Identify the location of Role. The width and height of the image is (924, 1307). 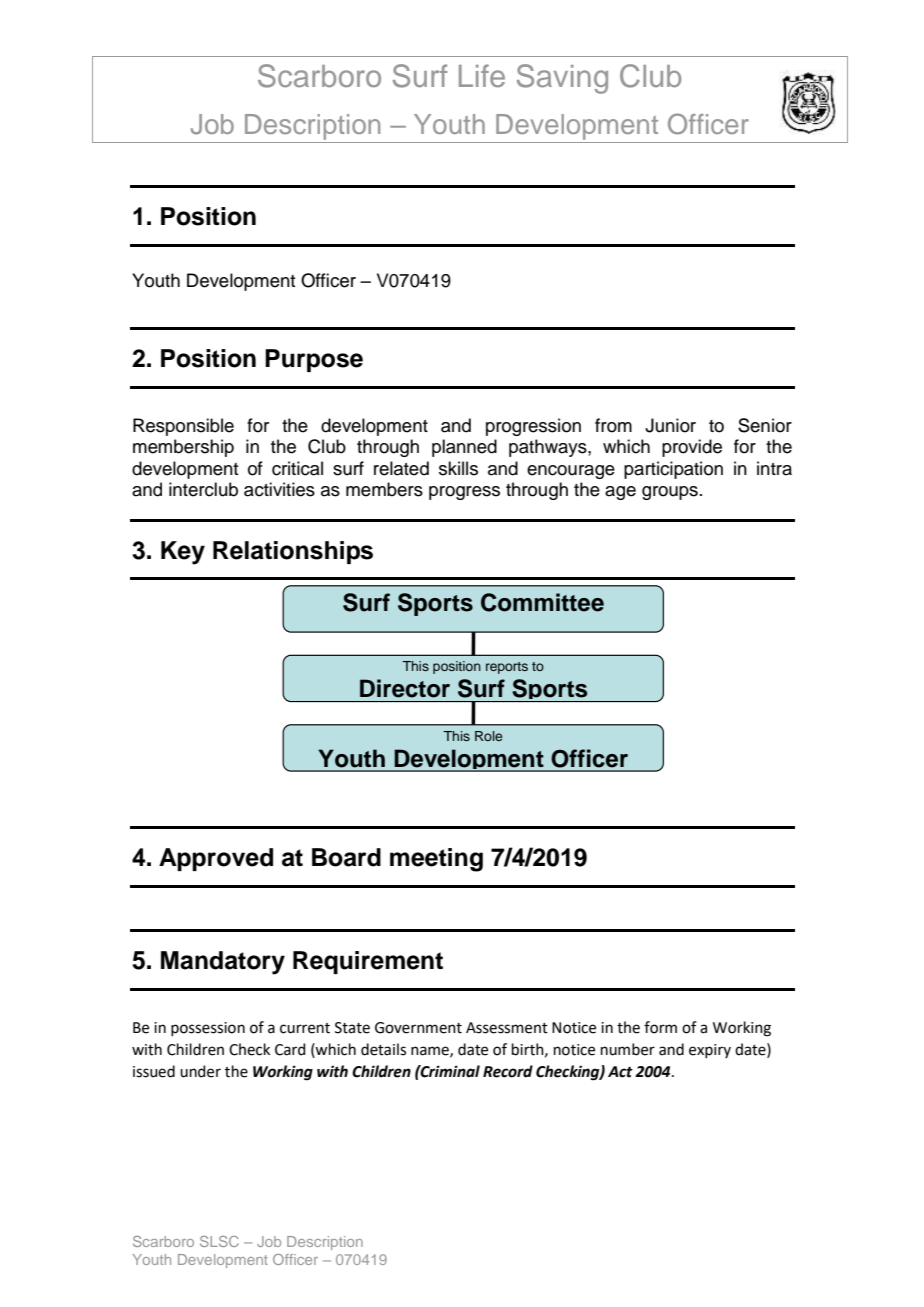
(488, 736).
